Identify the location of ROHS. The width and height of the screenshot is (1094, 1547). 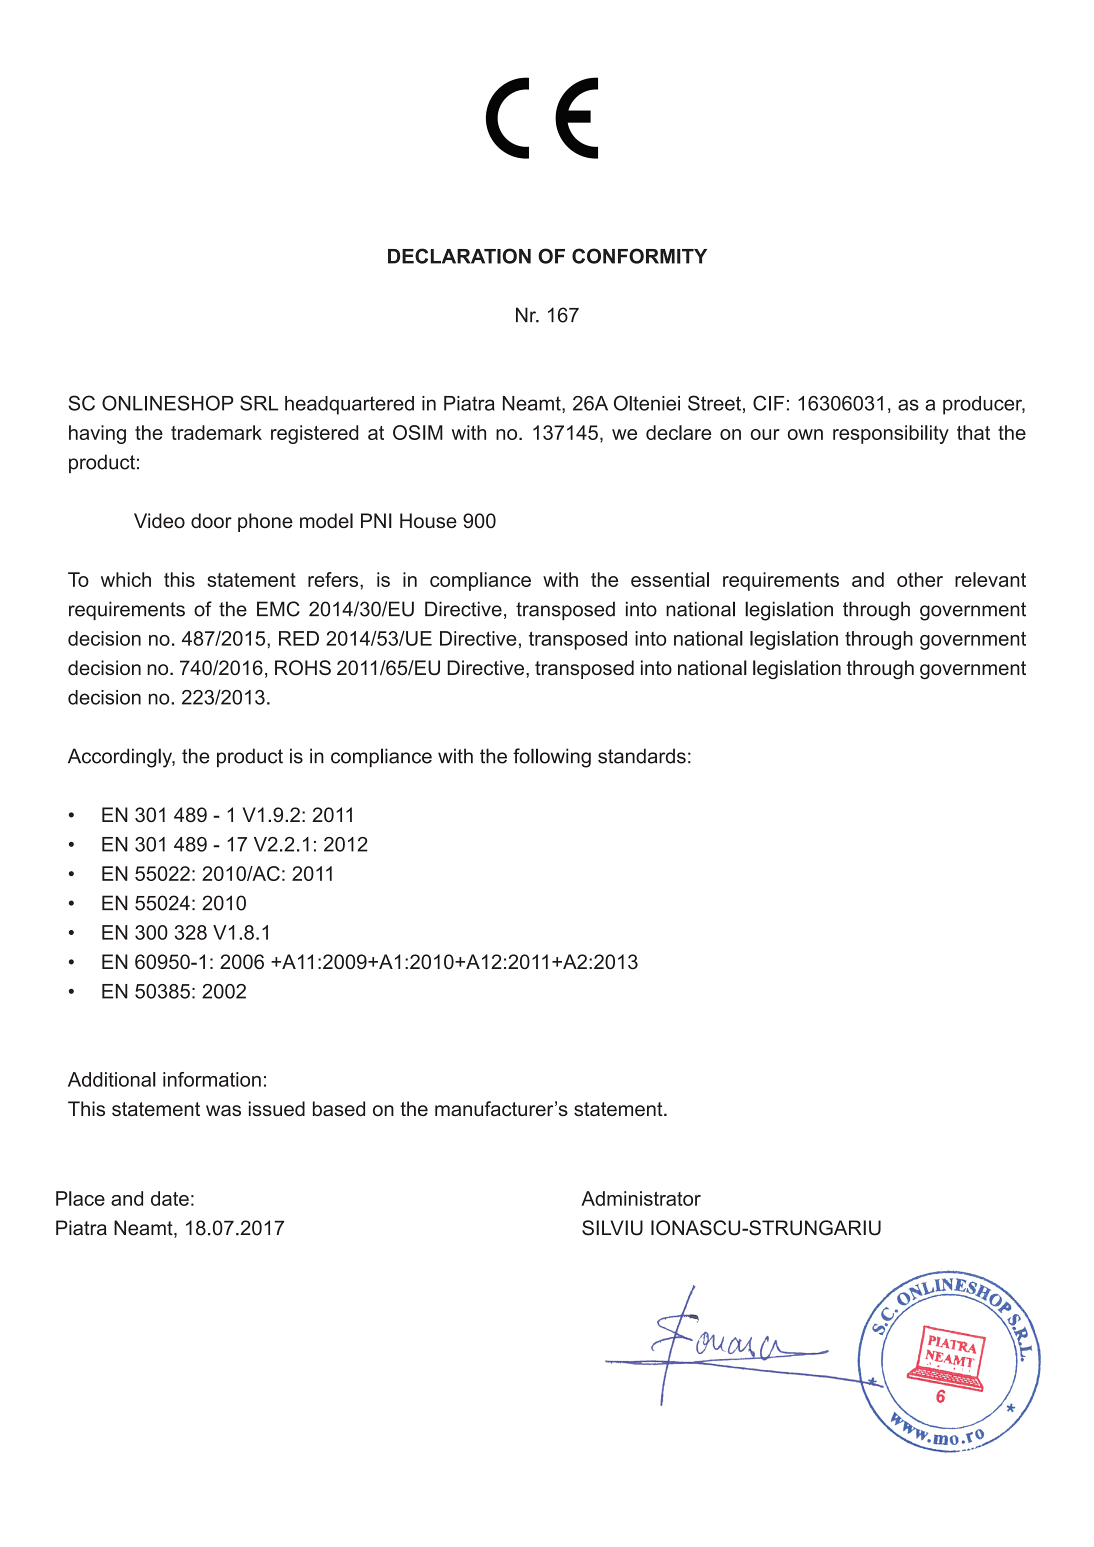
(303, 668).
